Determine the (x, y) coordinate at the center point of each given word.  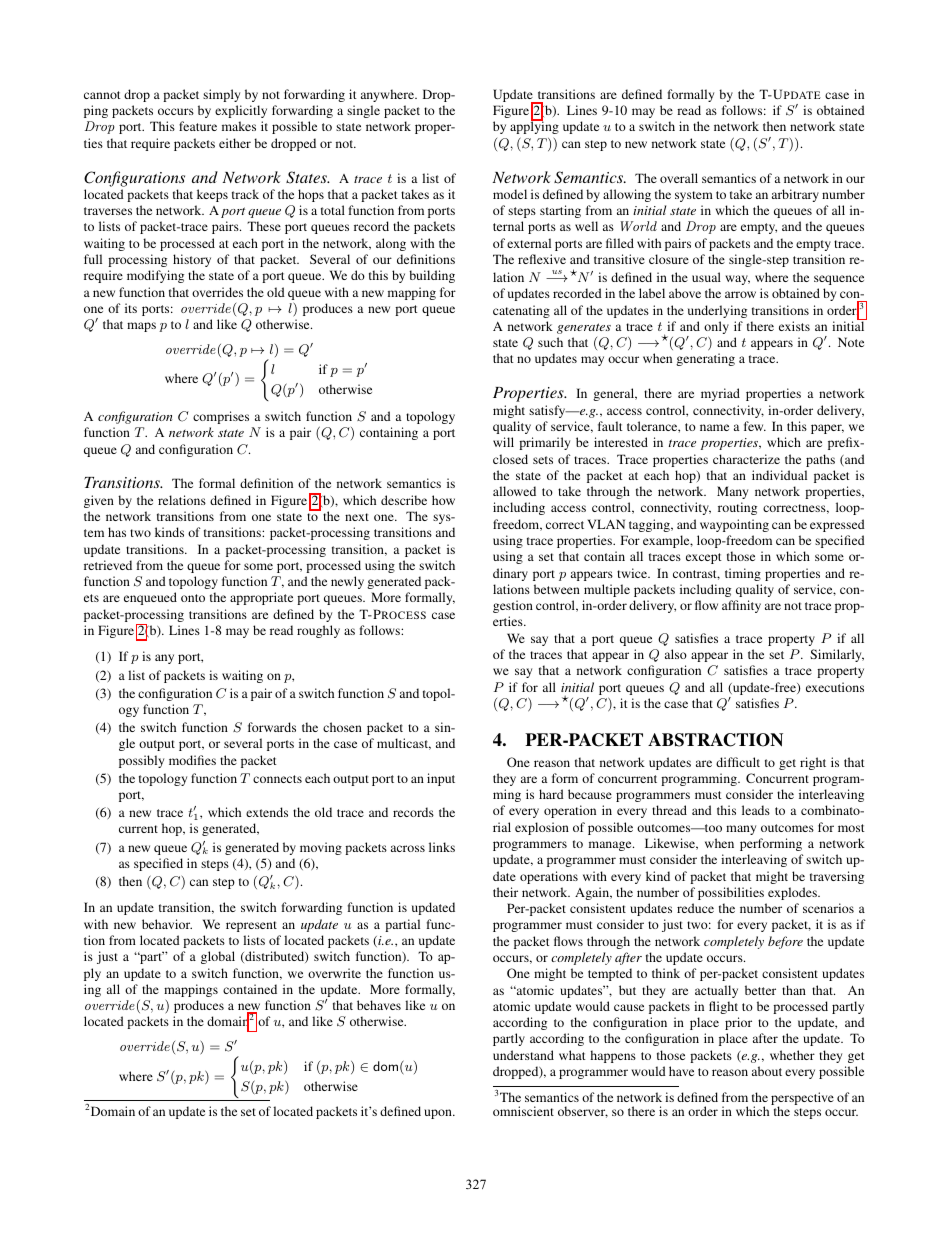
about (767, 1071)
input (441, 779)
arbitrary (795, 195)
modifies (192, 760)
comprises (221, 417)
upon (439, 1114)
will (503, 442)
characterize (746, 459)
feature (198, 126)
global (218, 957)
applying (534, 127)
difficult (738, 762)
